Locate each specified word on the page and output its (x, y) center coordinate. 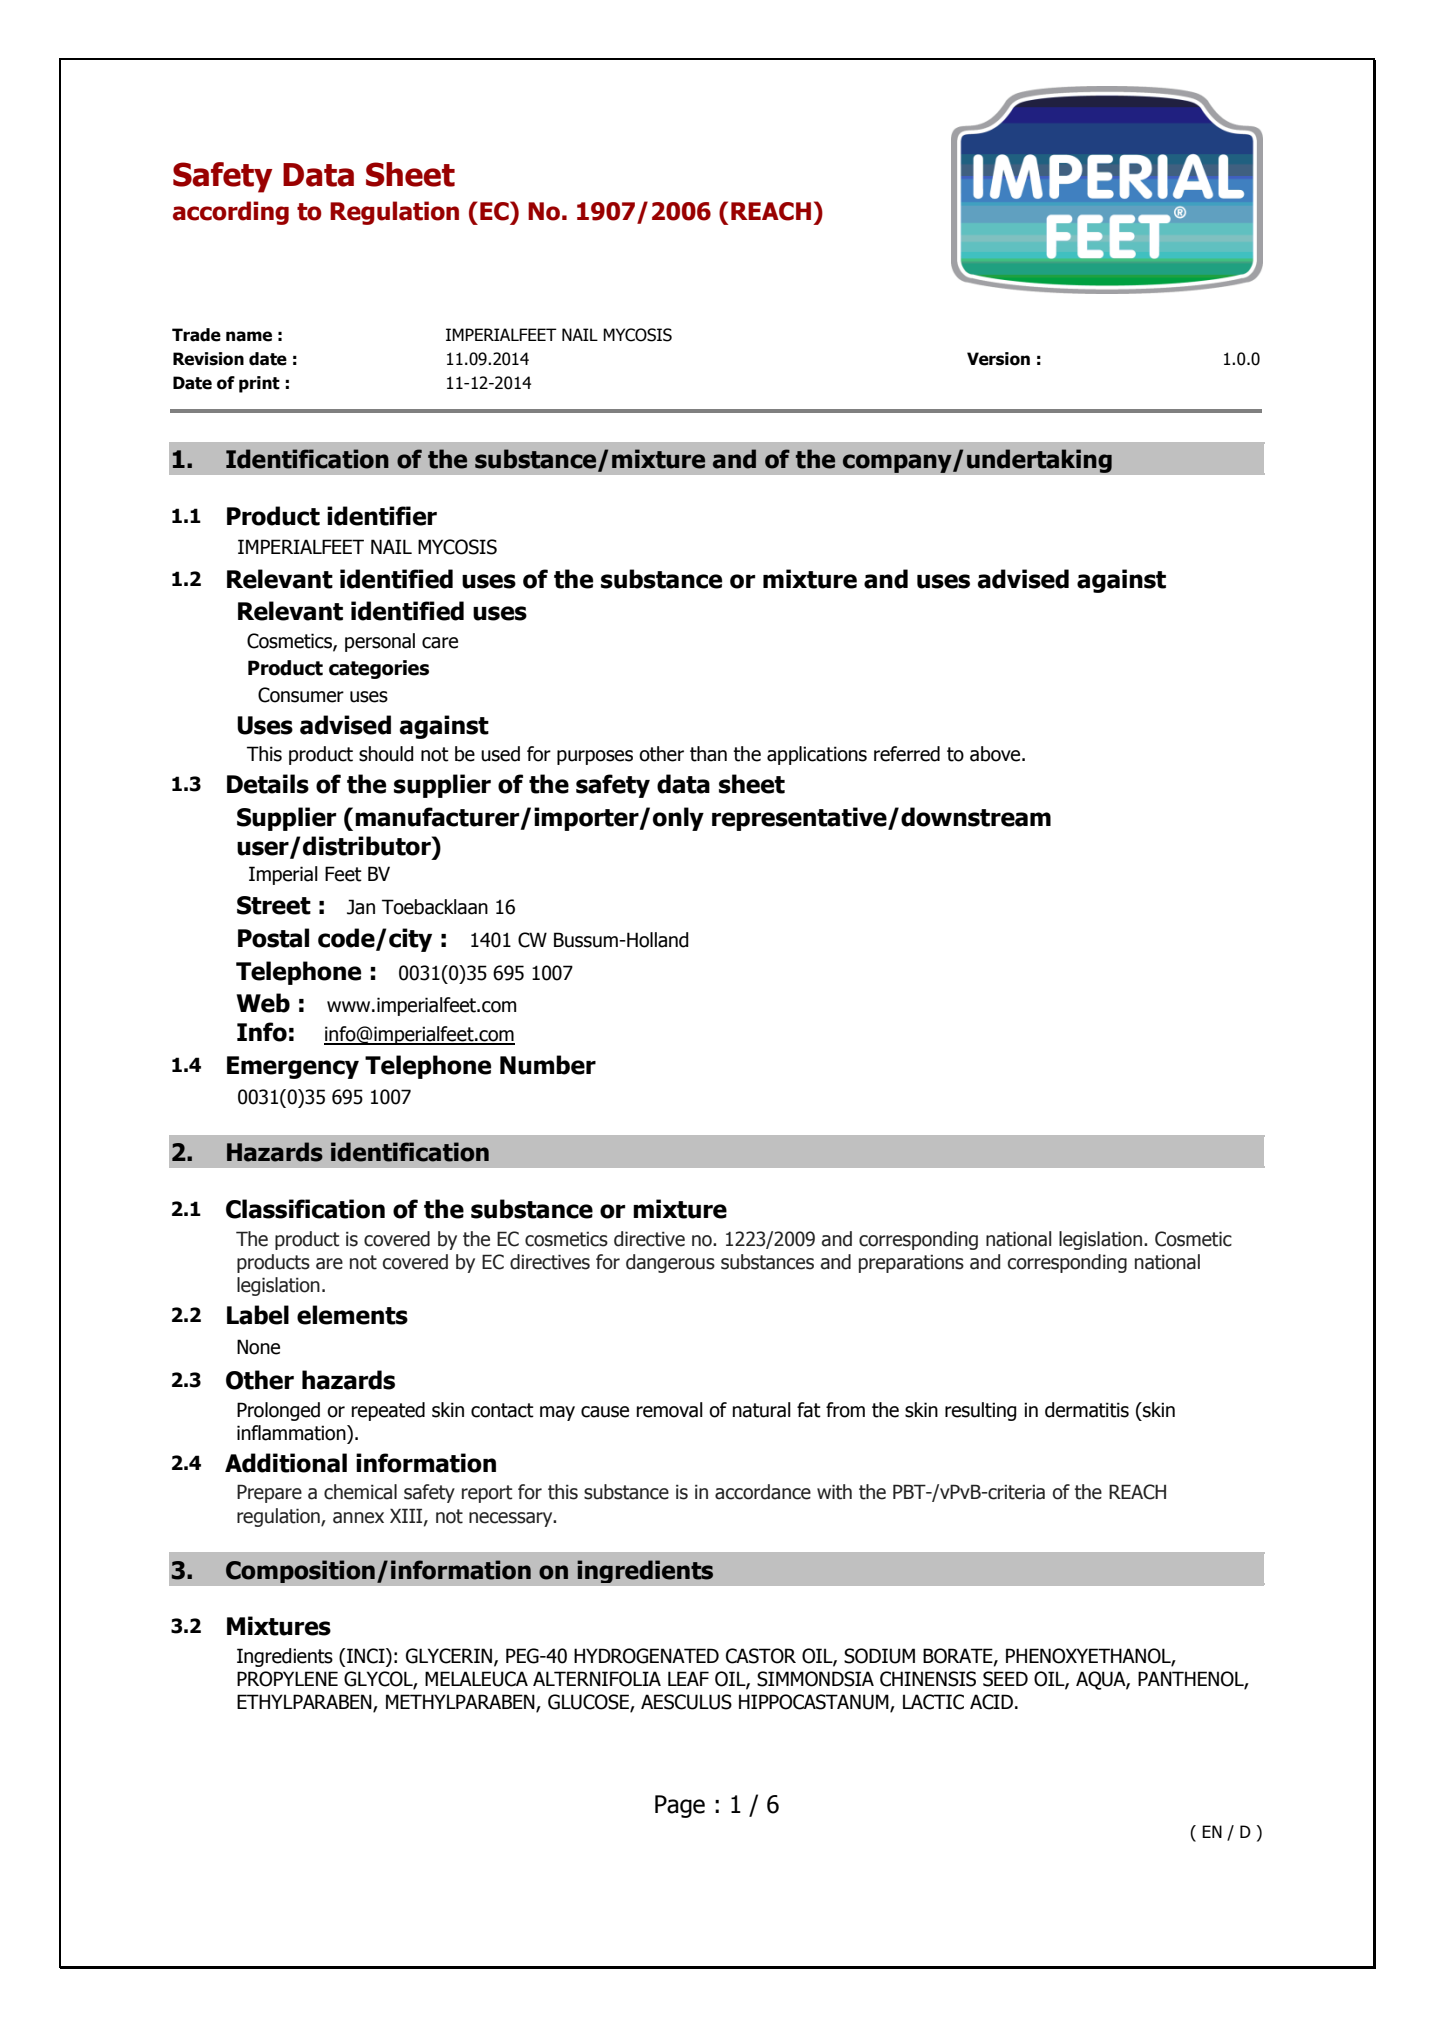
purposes (595, 757)
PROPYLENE (287, 1679)
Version (998, 359)
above (996, 754)
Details (268, 784)
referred (907, 754)
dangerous (670, 1263)
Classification (305, 1209)
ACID (991, 1702)
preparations (911, 1264)
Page (680, 1806)
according (231, 213)
